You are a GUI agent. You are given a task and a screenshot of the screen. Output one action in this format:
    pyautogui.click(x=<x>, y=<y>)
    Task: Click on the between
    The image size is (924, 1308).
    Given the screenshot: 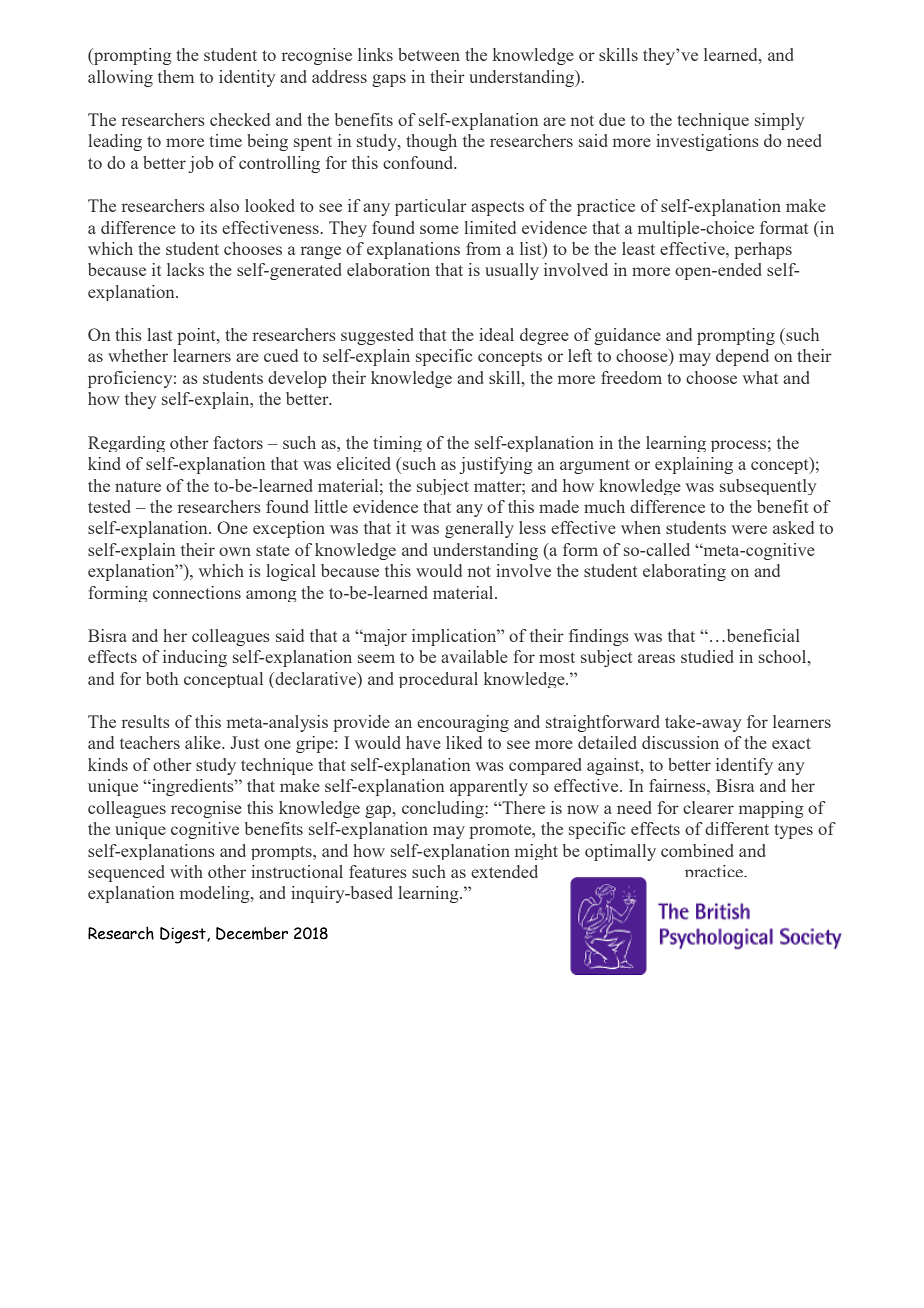 What is the action you would take?
    pyautogui.click(x=429, y=54)
